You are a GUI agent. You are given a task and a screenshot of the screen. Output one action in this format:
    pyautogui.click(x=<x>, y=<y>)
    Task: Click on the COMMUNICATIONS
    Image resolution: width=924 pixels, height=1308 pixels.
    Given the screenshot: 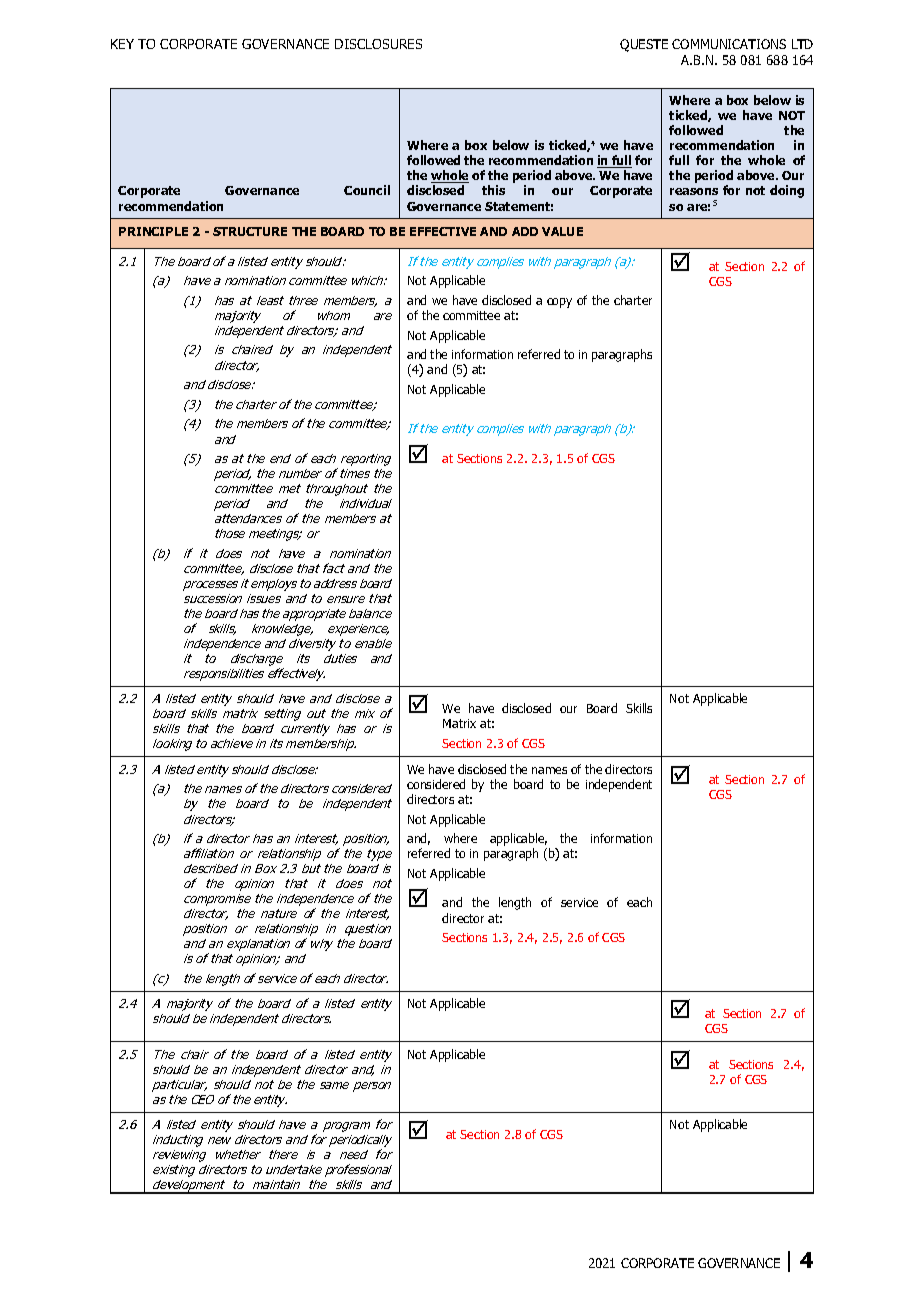 What is the action you would take?
    pyautogui.click(x=729, y=44)
